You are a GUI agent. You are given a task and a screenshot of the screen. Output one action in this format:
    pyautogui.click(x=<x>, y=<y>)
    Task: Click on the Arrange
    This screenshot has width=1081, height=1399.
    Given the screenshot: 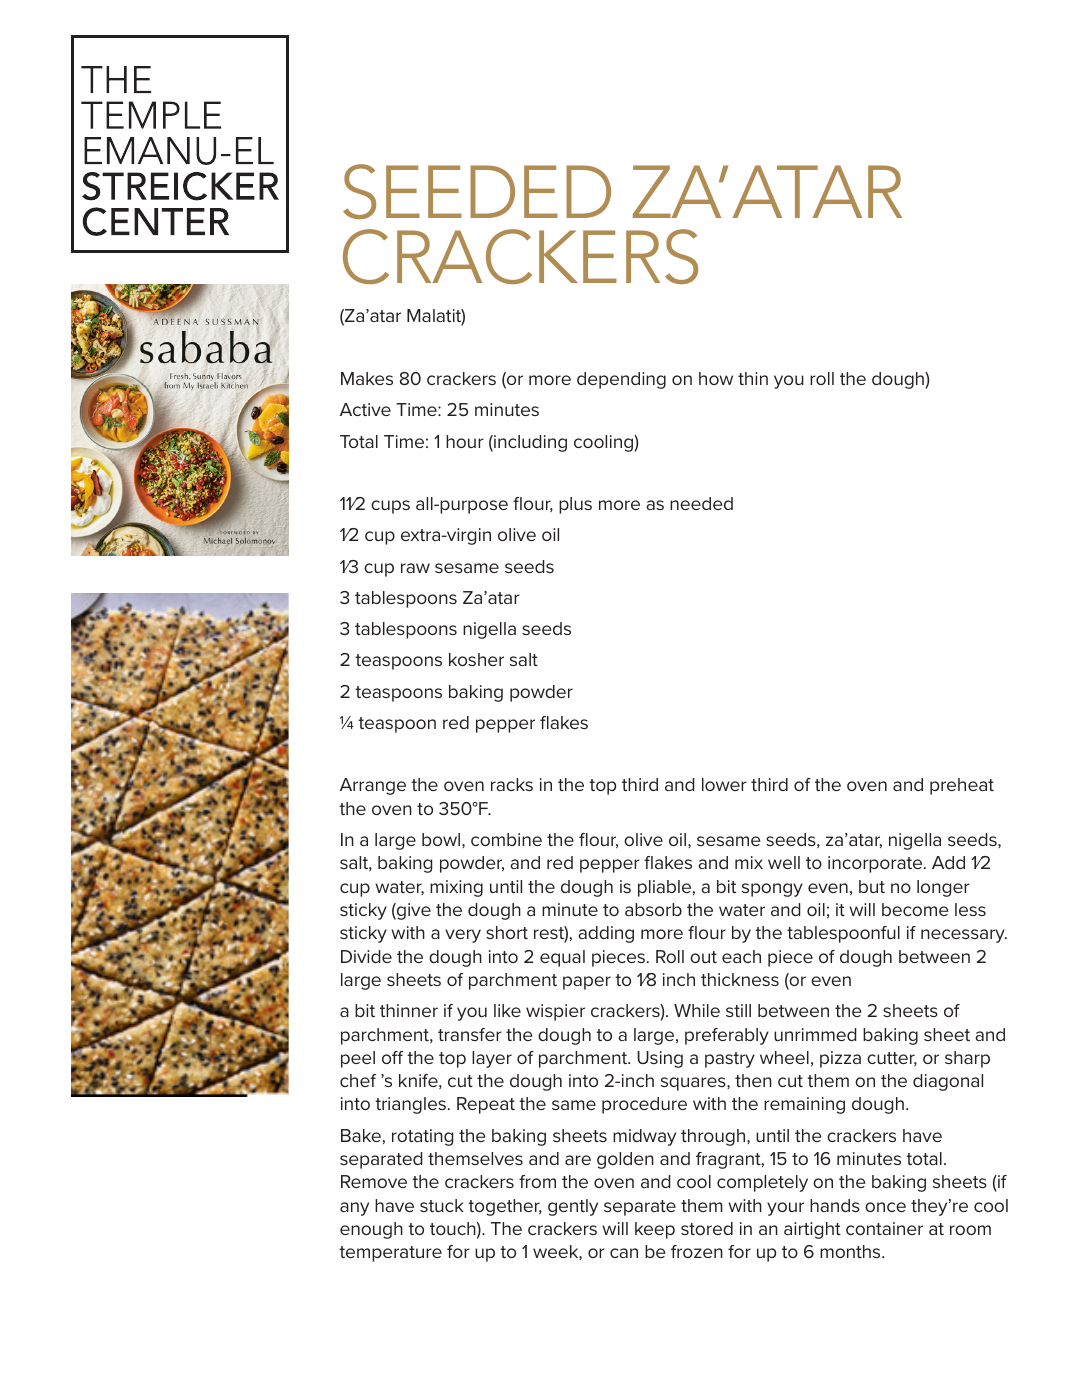 What is the action you would take?
    pyautogui.click(x=373, y=786)
